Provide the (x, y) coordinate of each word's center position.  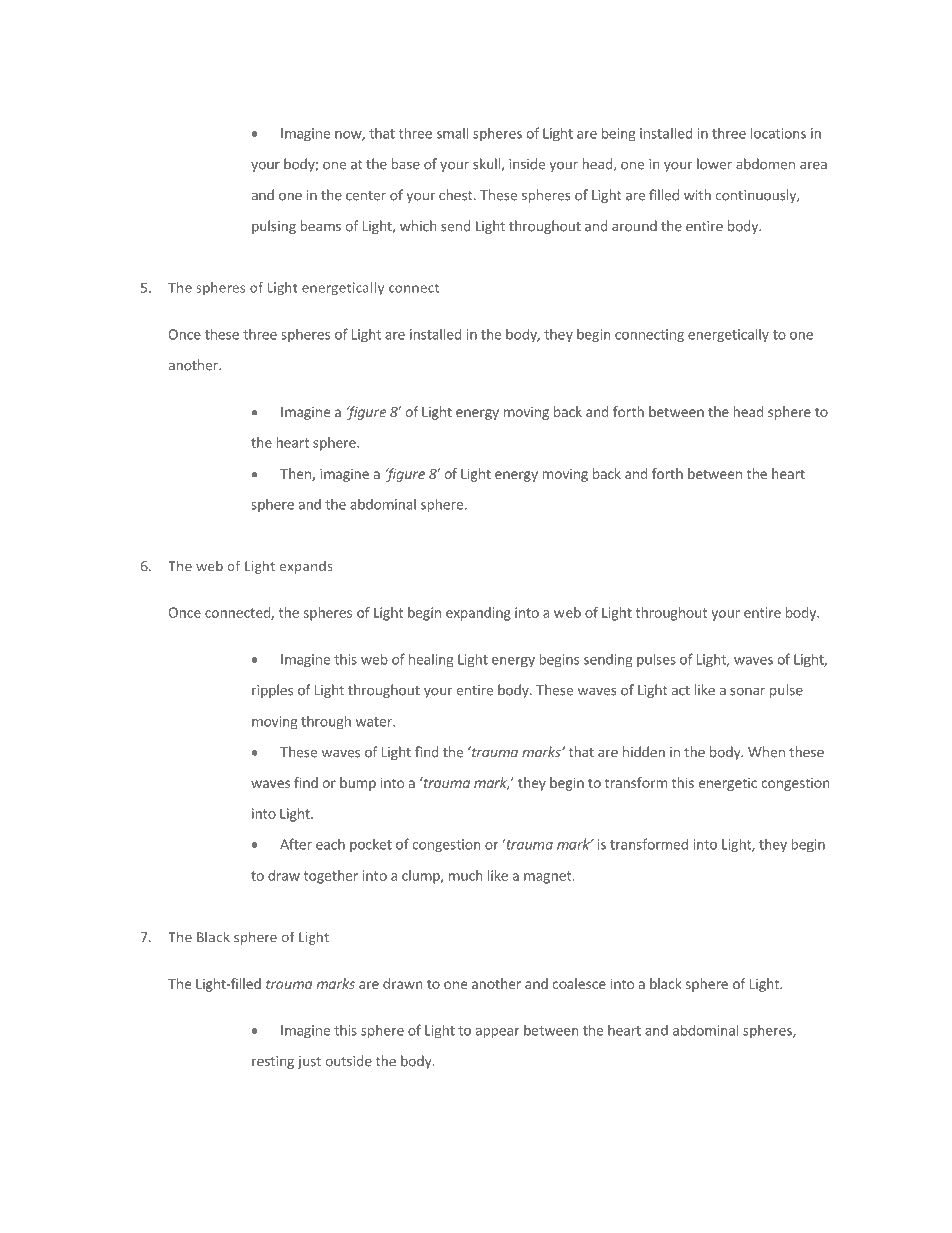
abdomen (765, 164)
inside (527, 164)
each (330, 844)
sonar (747, 691)
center (366, 196)
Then (296, 474)
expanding (478, 614)
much (465, 875)
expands (306, 567)
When (766, 752)
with (697, 195)
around (634, 226)
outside (348, 1061)
